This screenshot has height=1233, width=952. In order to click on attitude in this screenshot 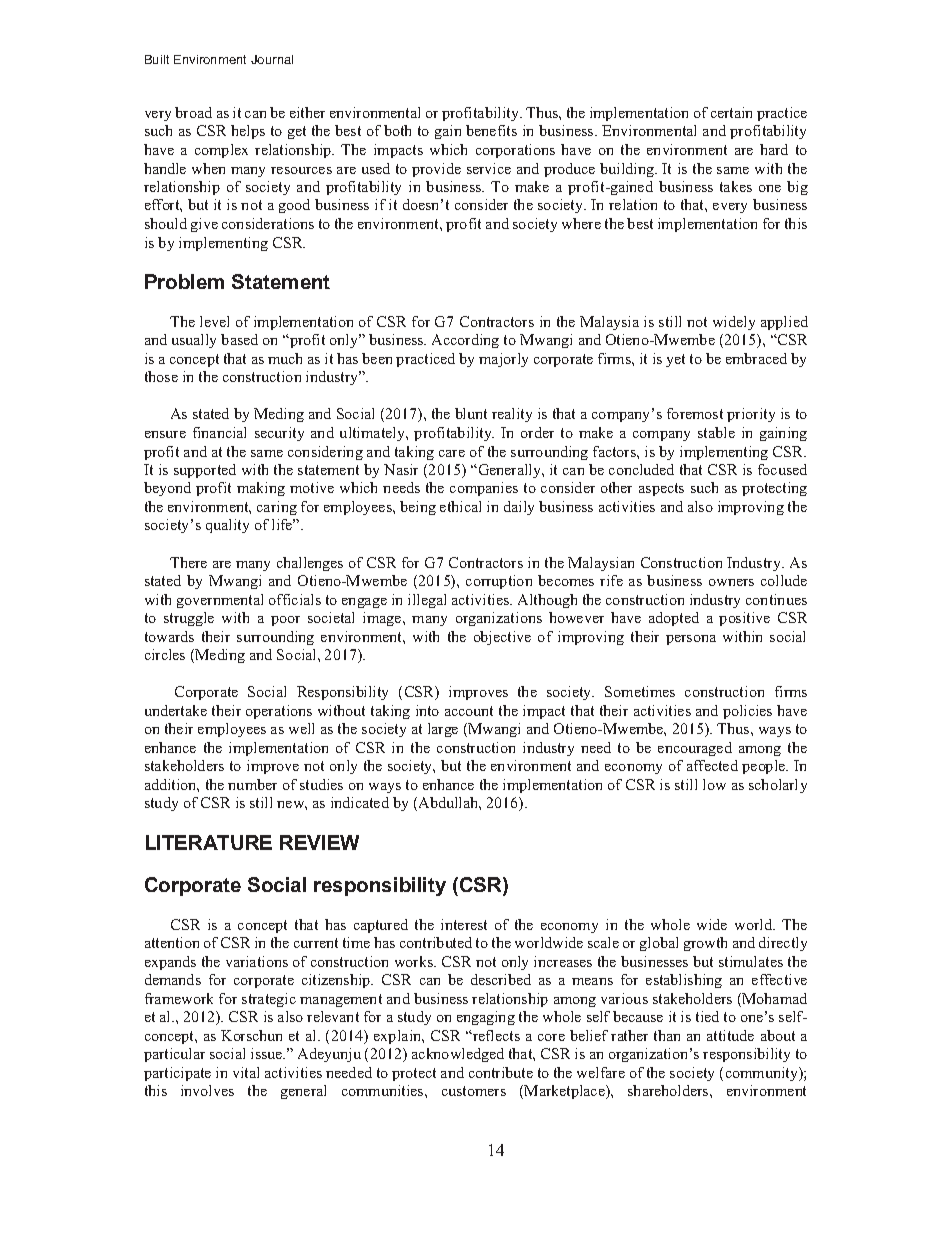, I will do `click(730, 1035)`.
